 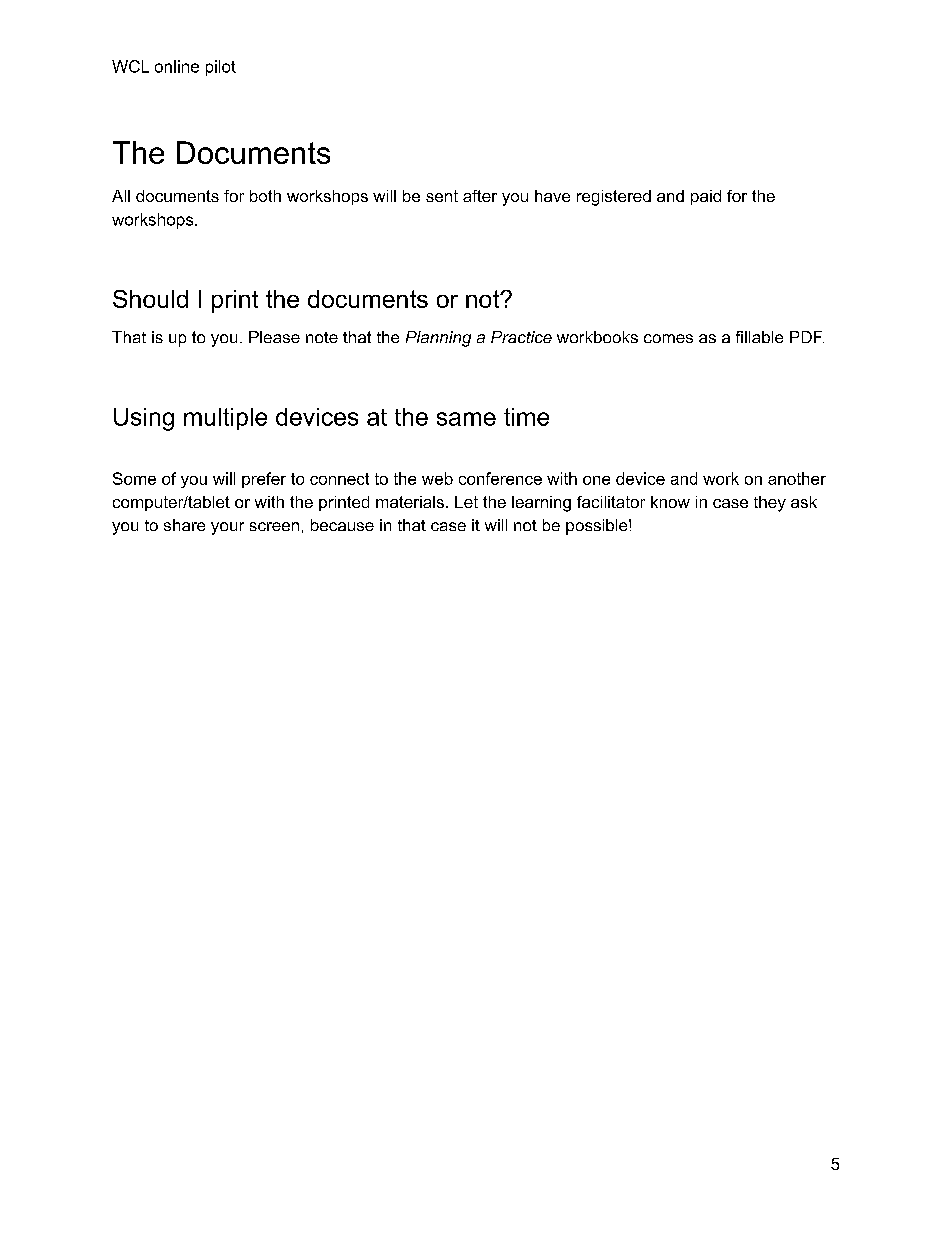 I want to click on pilot, so click(x=221, y=68).
